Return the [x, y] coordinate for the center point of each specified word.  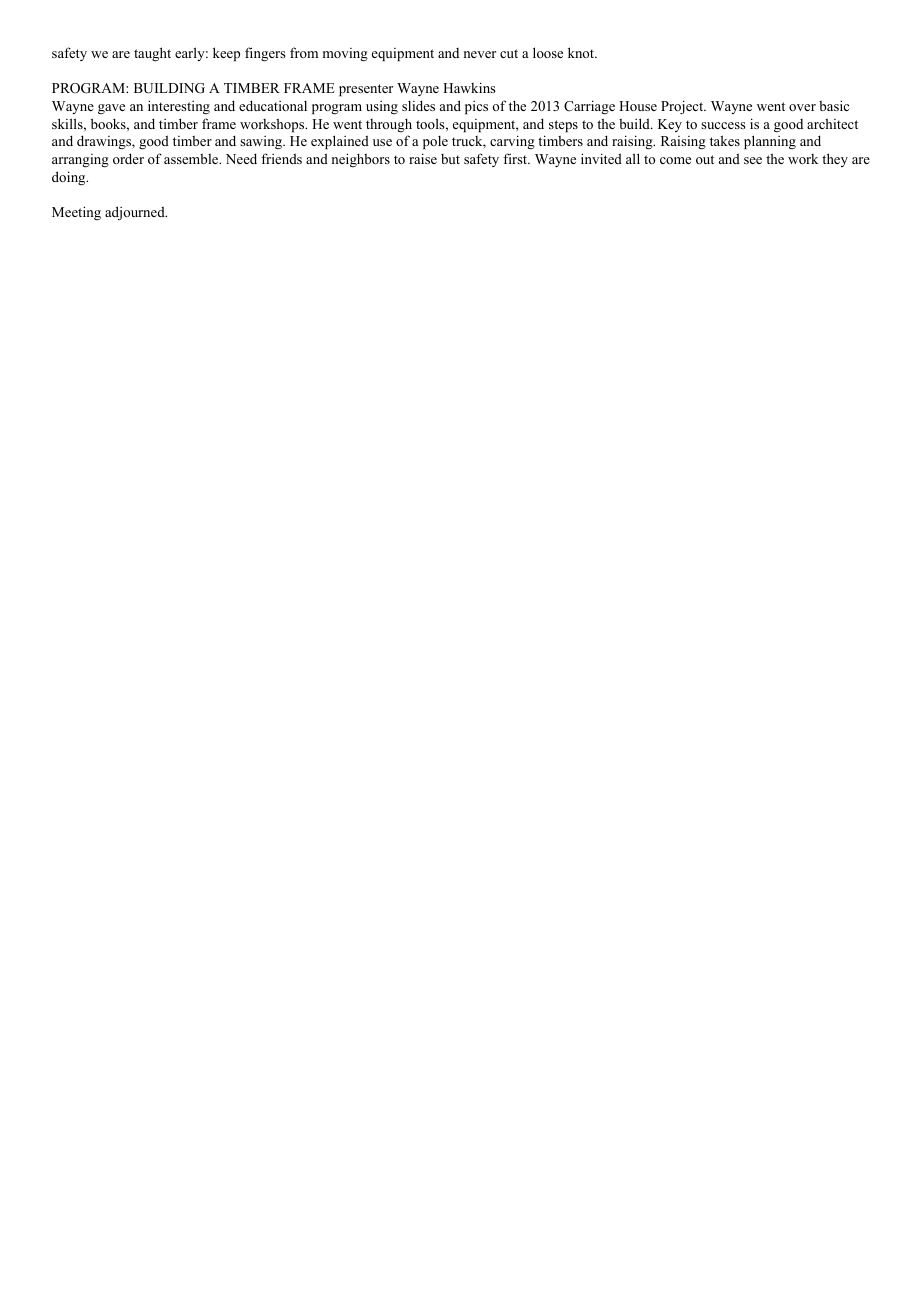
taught [152, 54]
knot [582, 52]
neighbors [361, 160]
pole [435, 142]
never [480, 54]
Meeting [76, 213]
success [723, 125]
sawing [262, 142]
